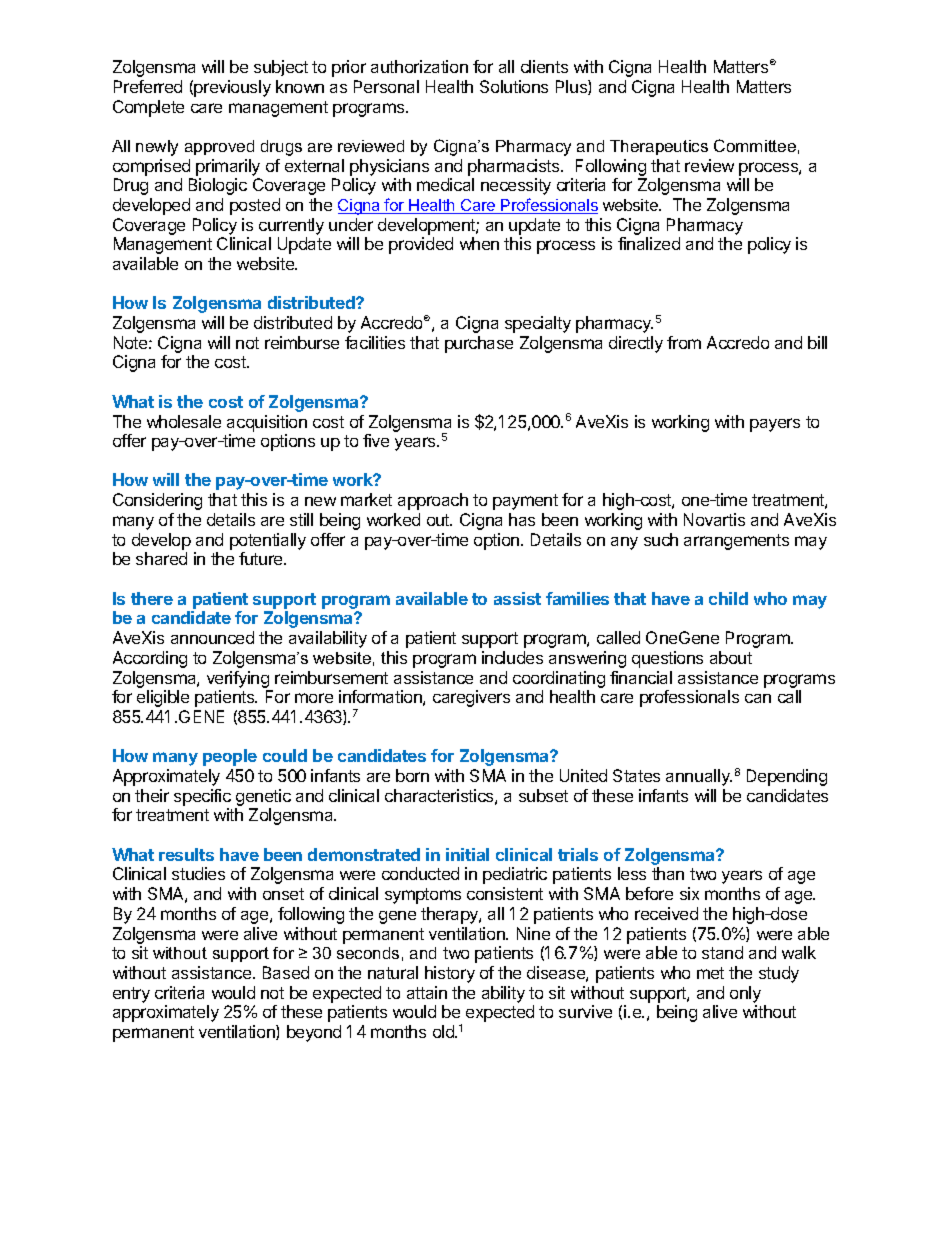 The width and height of the screenshot is (952, 1233). Describe the element at coordinates (731, 657) in the screenshot. I see `about` at that location.
